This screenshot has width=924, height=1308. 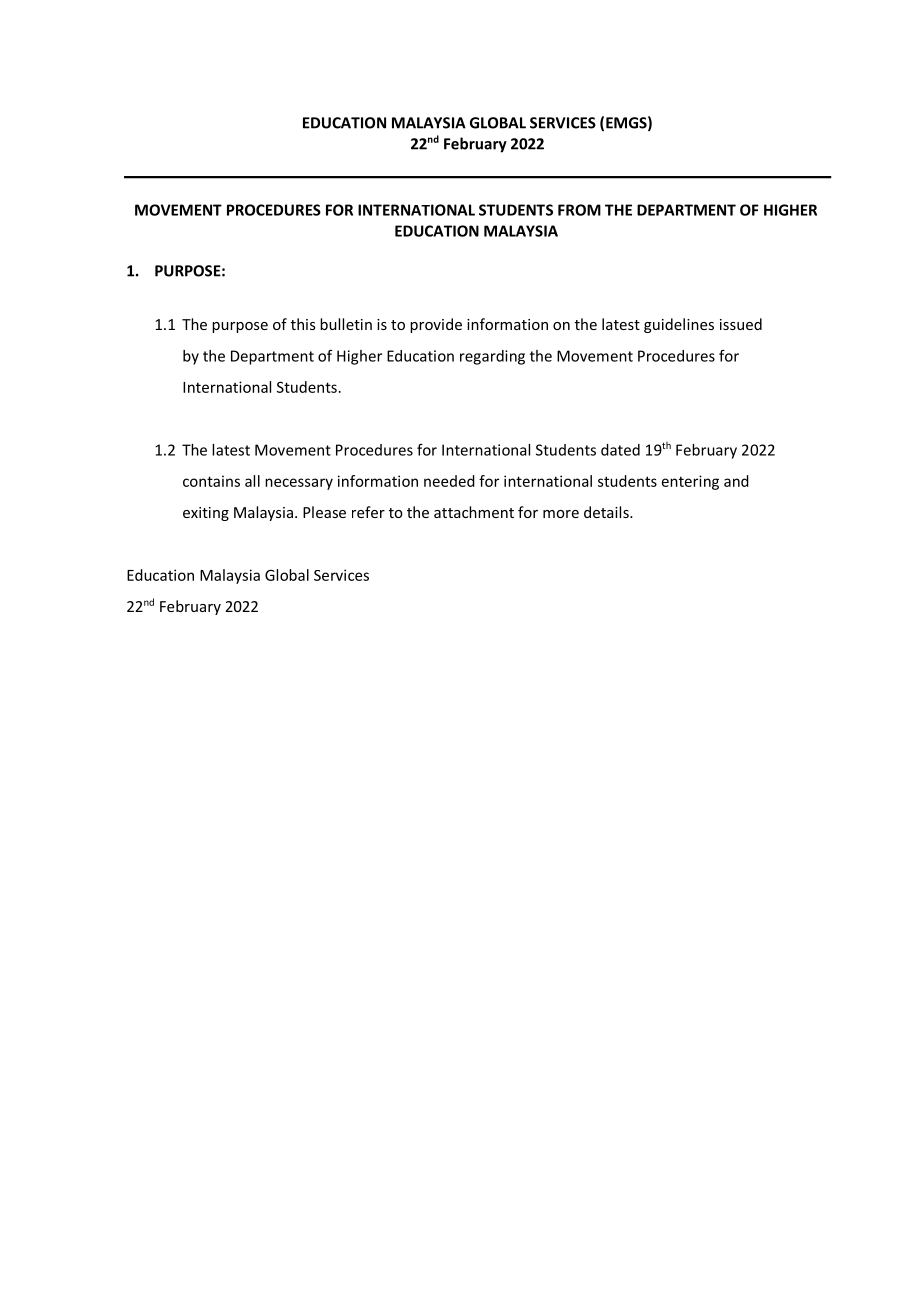 What do you see at coordinates (346, 324) in the screenshot?
I see `bulletin` at bounding box center [346, 324].
